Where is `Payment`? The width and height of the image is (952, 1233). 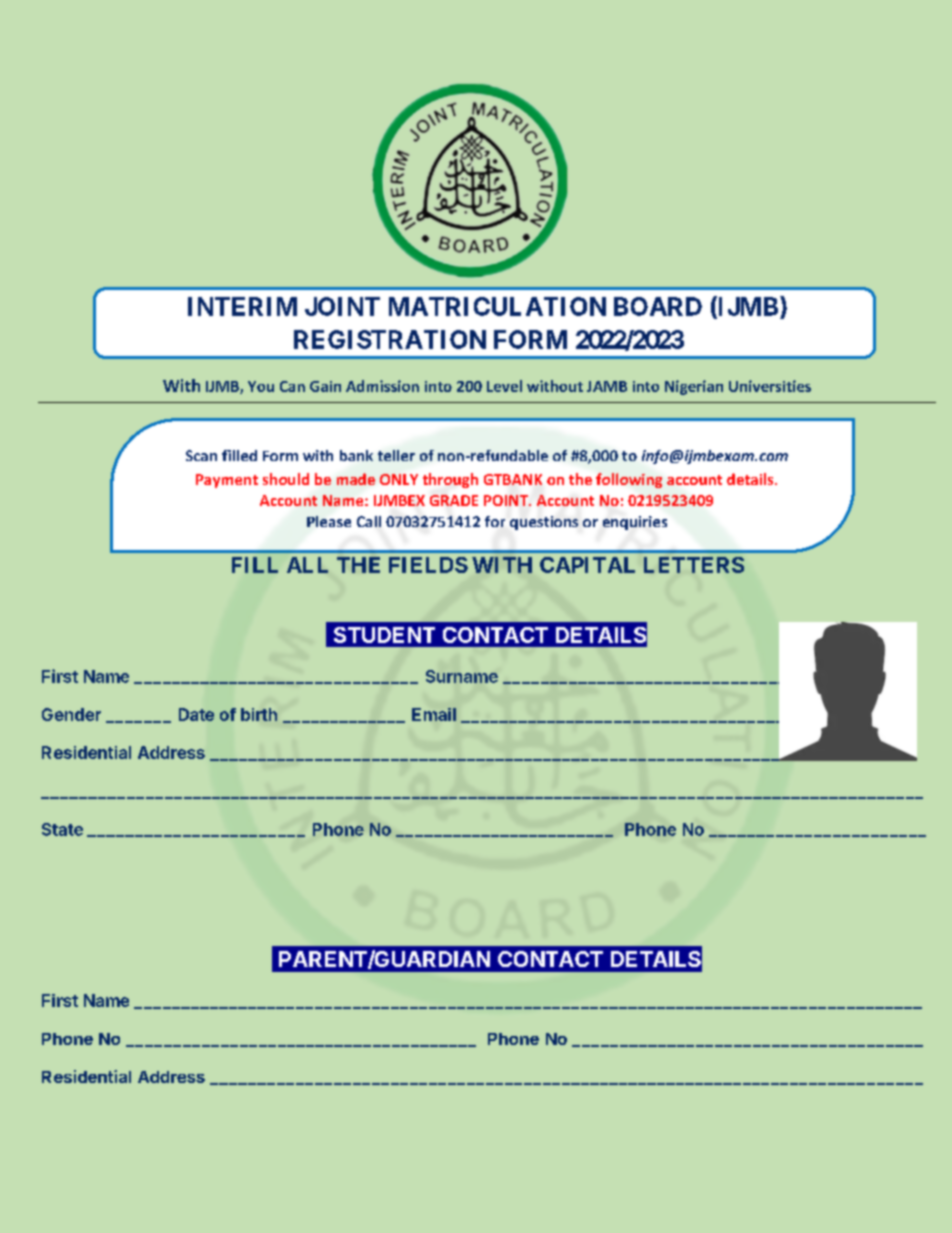 Payment is located at coordinates (227, 481).
